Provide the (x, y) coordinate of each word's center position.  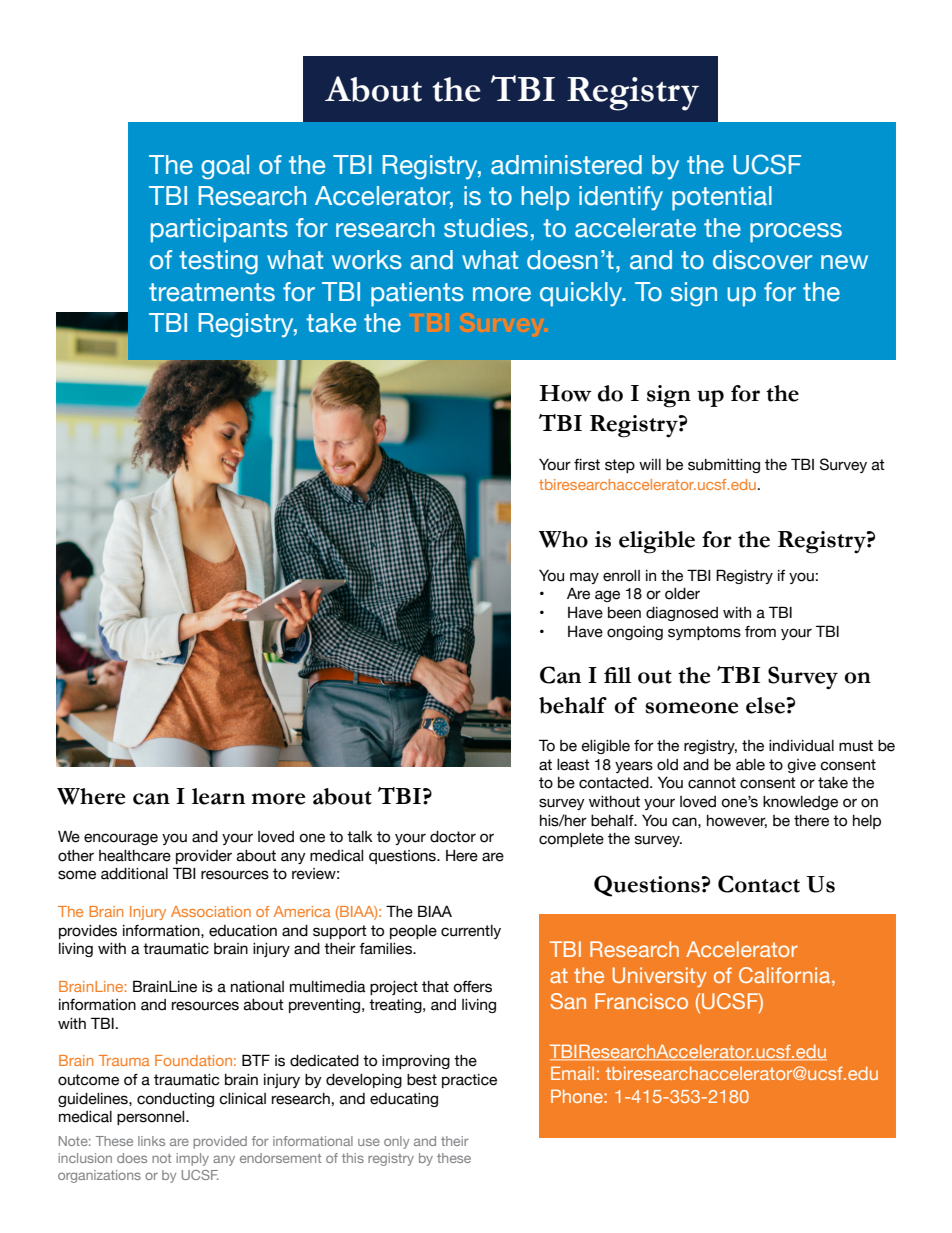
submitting (724, 466)
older (682, 594)
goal (225, 167)
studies (486, 228)
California (786, 976)
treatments (212, 292)
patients (417, 294)
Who (563, 539)
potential (722, 198)
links (151, 1141)
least (573, 765)
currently (471, 932)
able (750, 765)
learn (218, 796)
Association (211, 911)
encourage (121, 839)
